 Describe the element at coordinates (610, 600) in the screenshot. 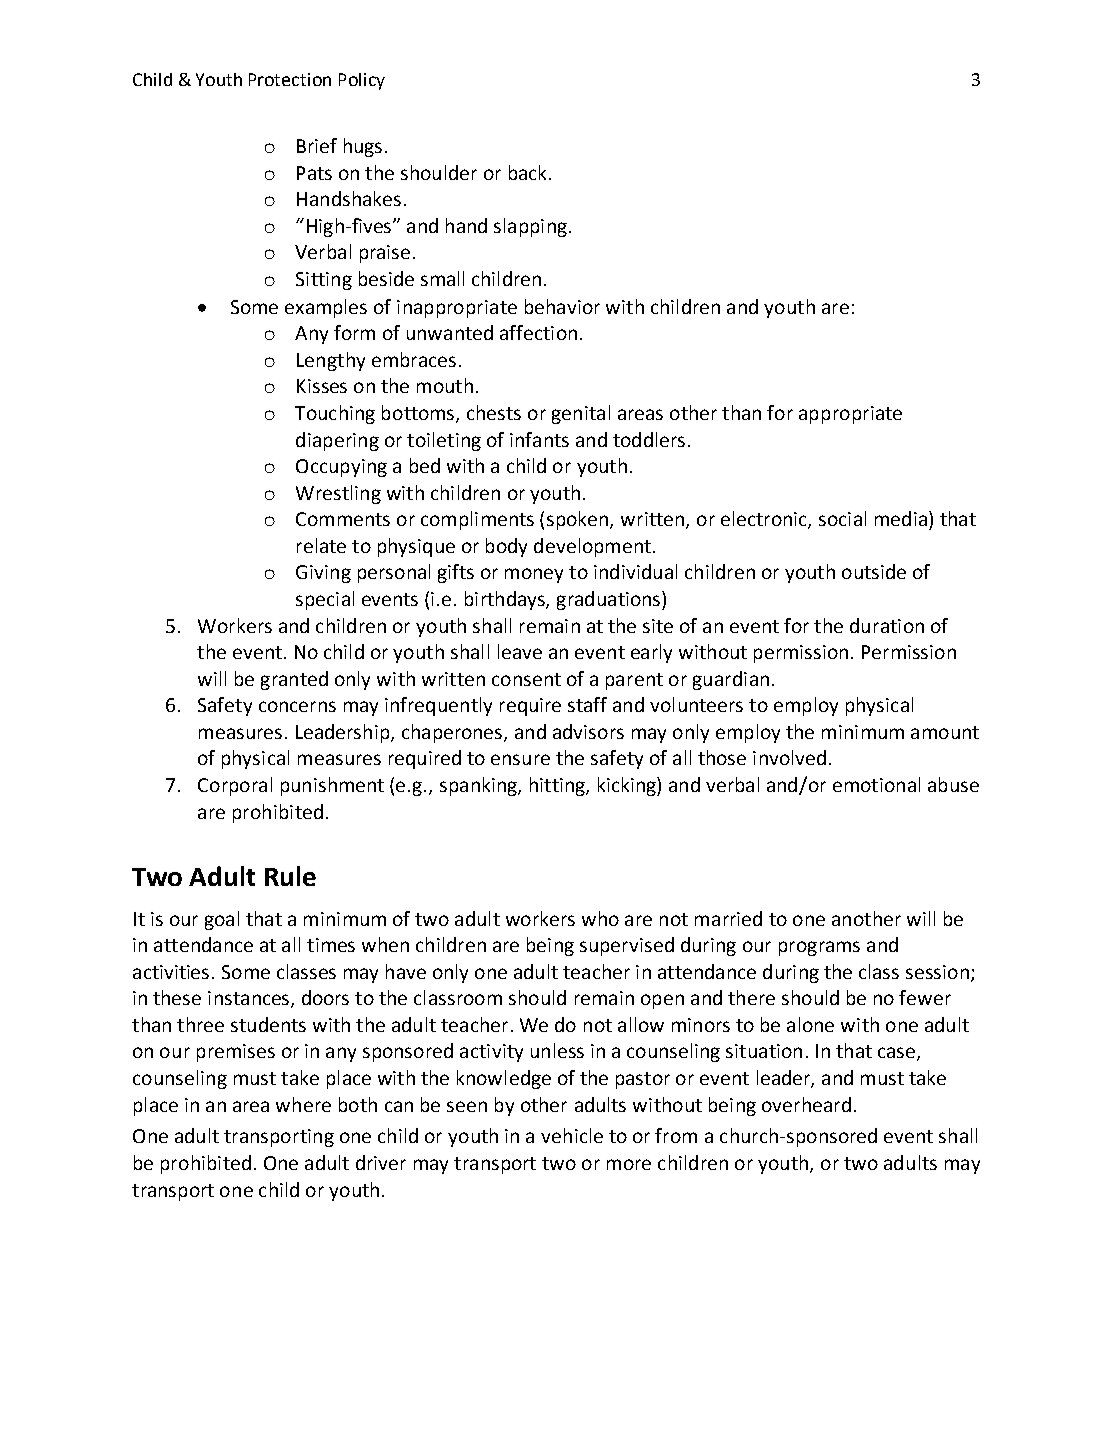

I see `graduations` at that location.
